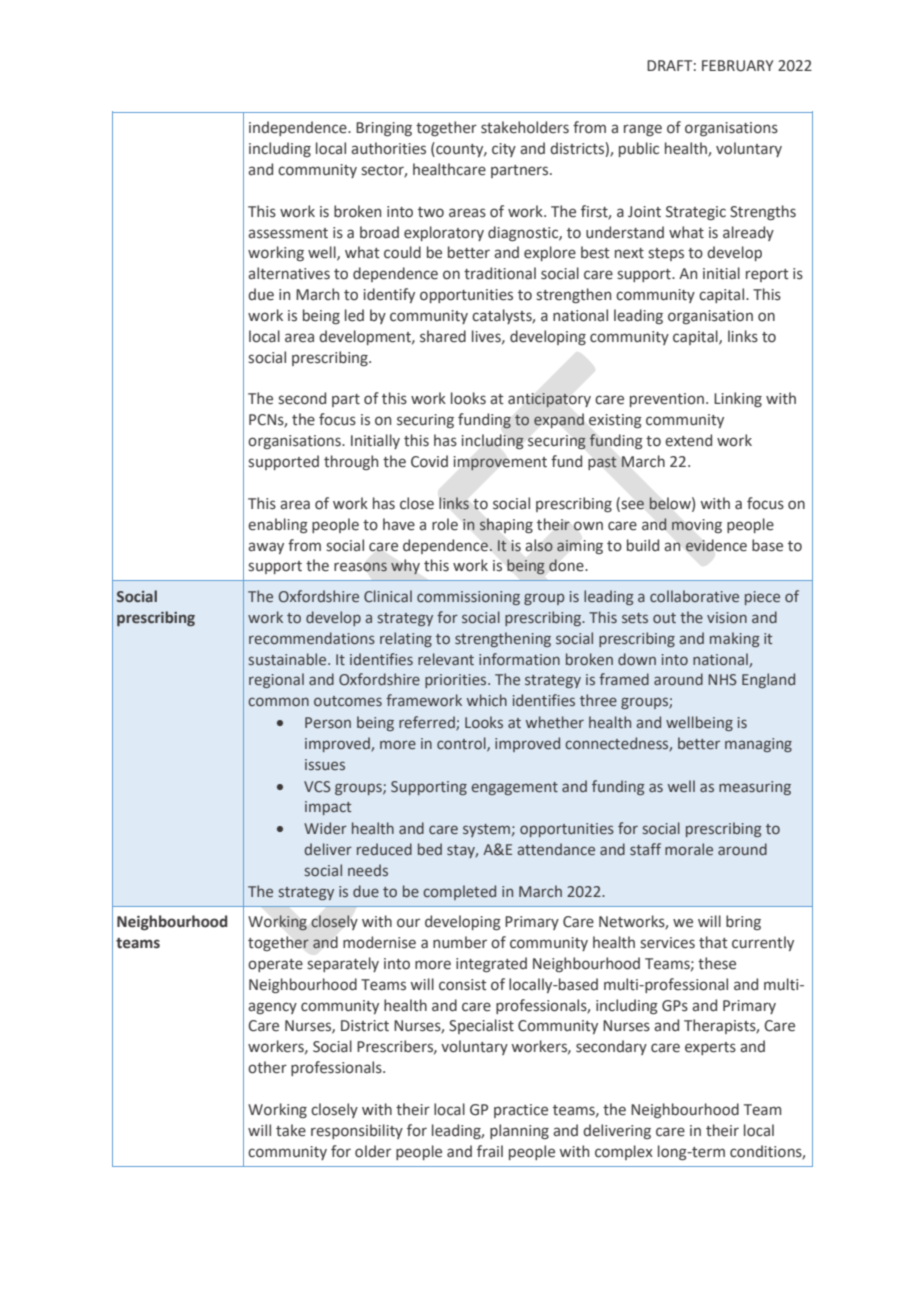 This page has width=924, height=1308. I want to click on Wider, so click(325, 828).
